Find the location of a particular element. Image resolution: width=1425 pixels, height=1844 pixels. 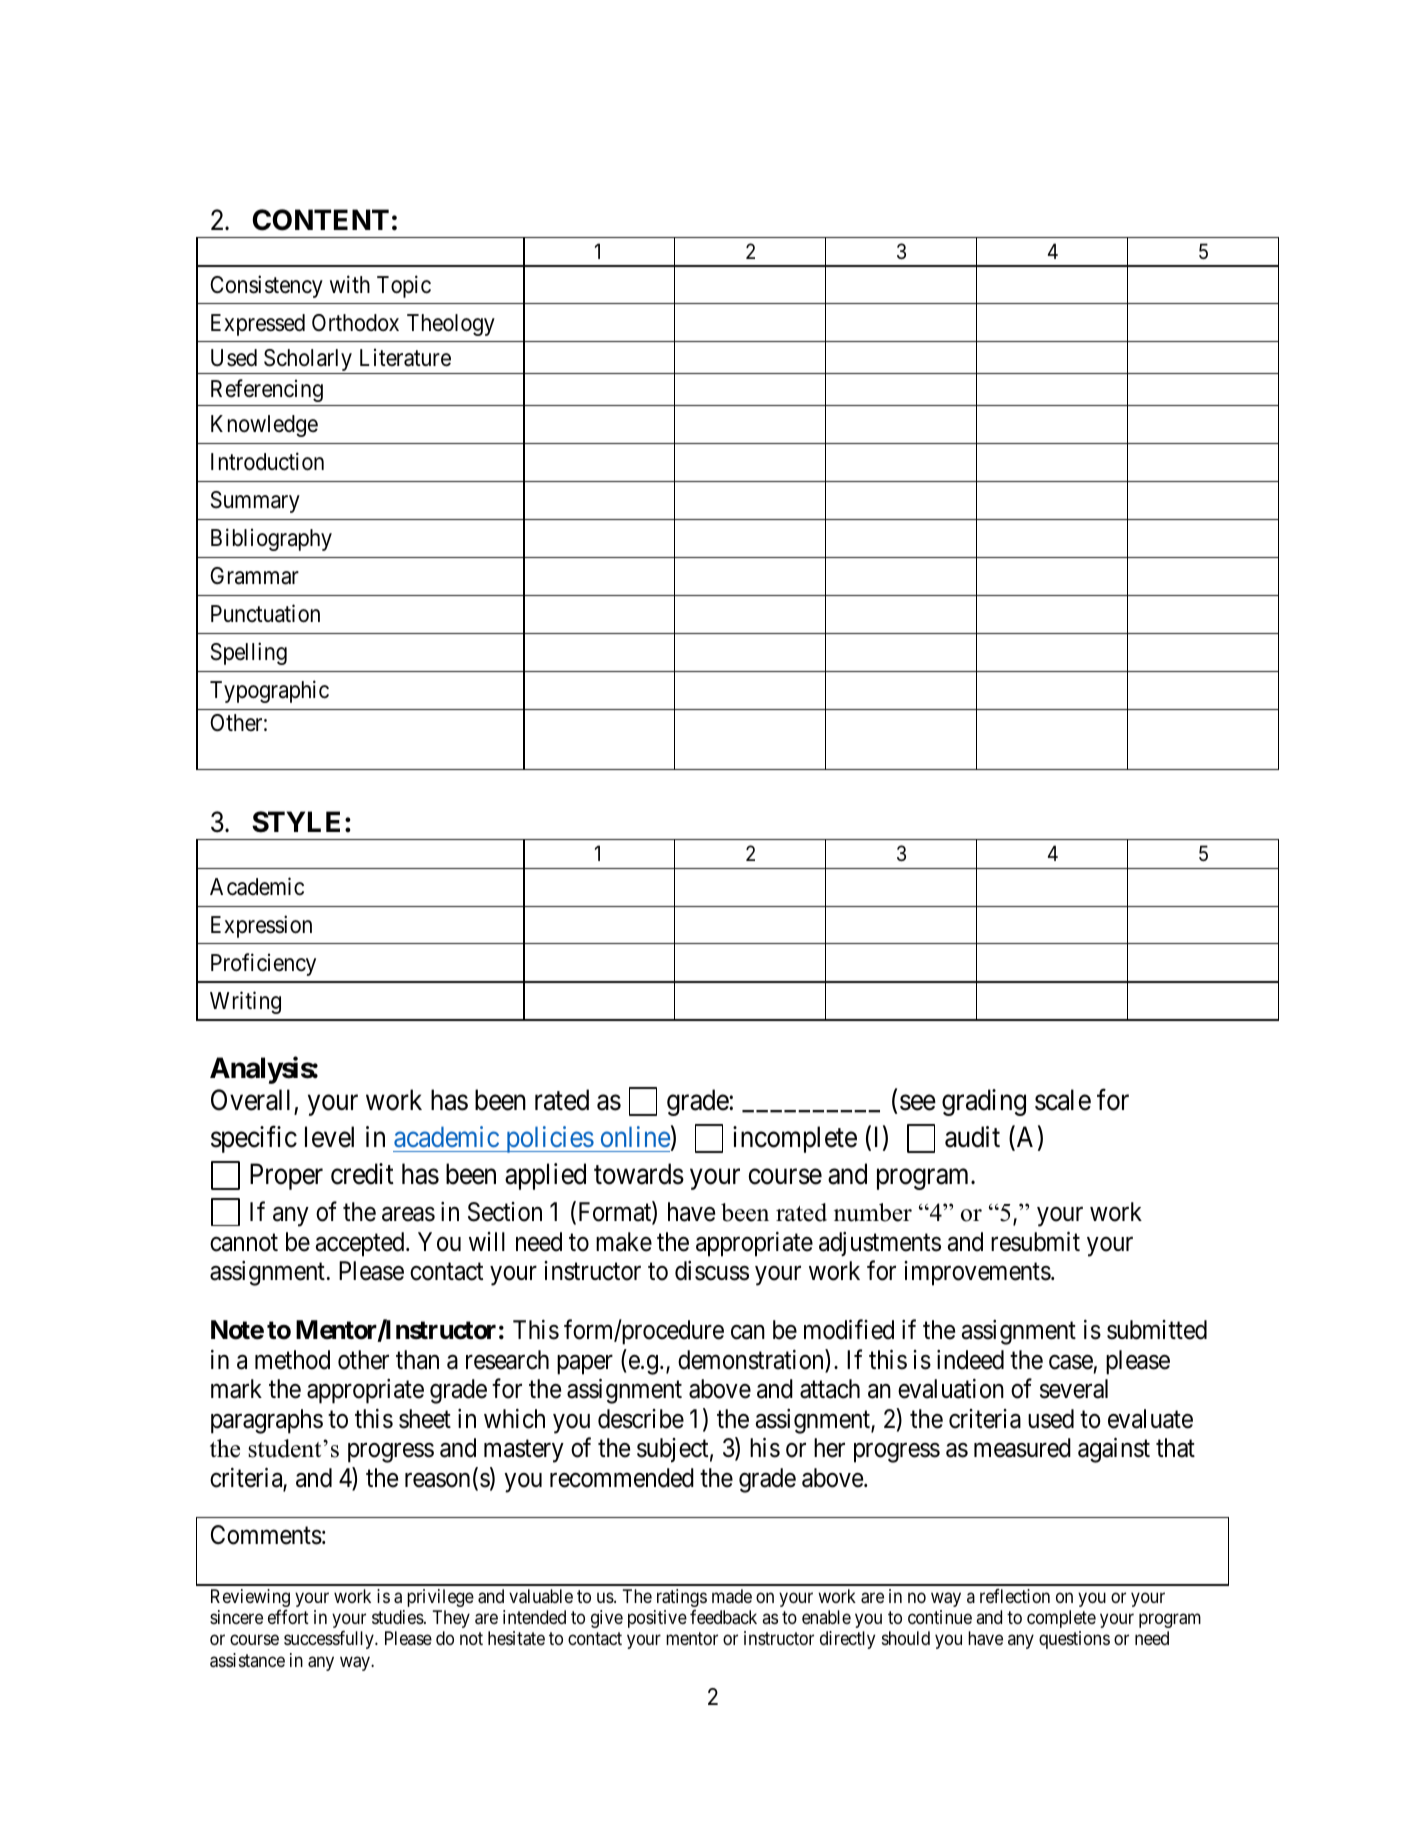

grading is located at coordinates (984, 1102).
